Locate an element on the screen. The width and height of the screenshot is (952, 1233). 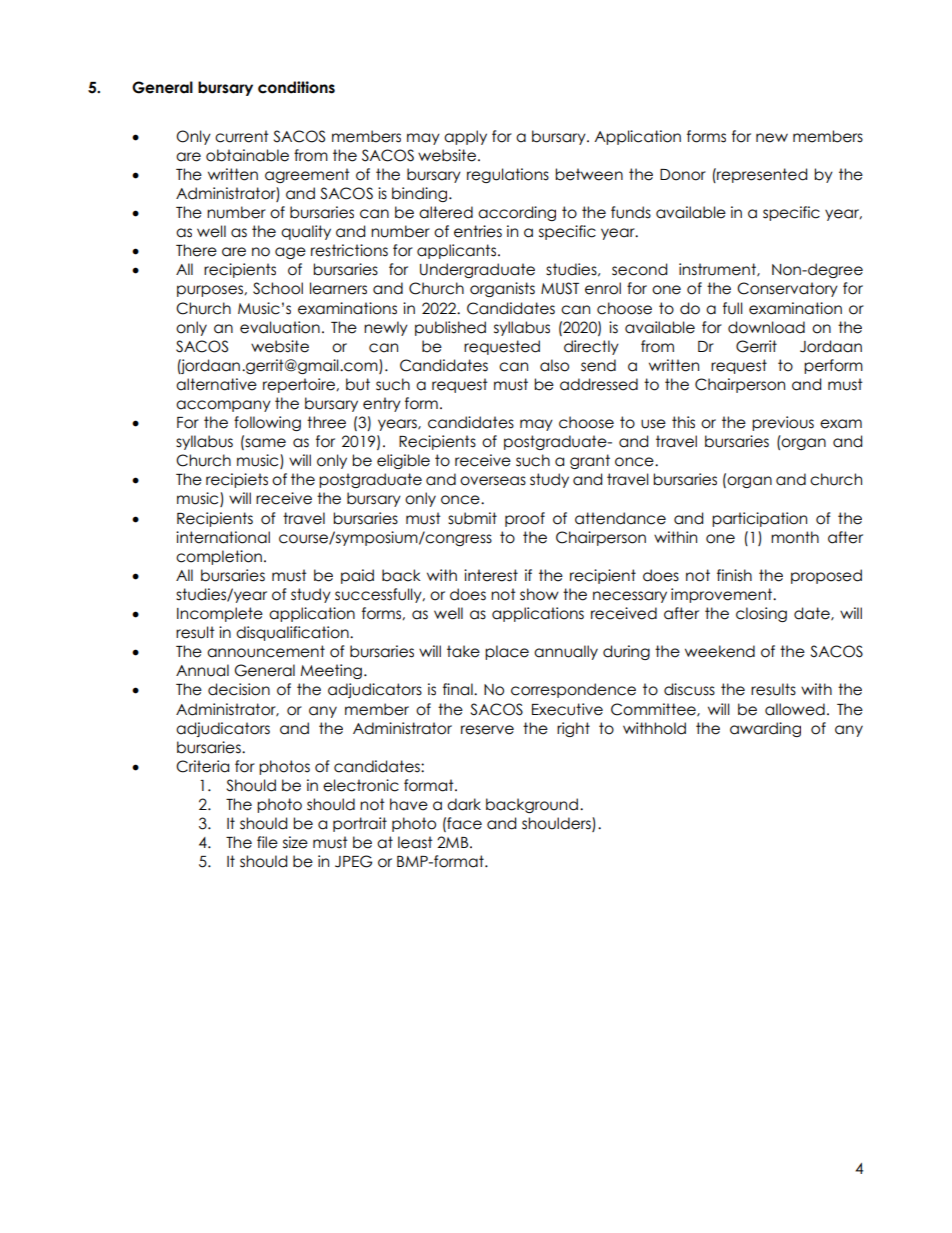
also is located at coordinates (554, 365).
